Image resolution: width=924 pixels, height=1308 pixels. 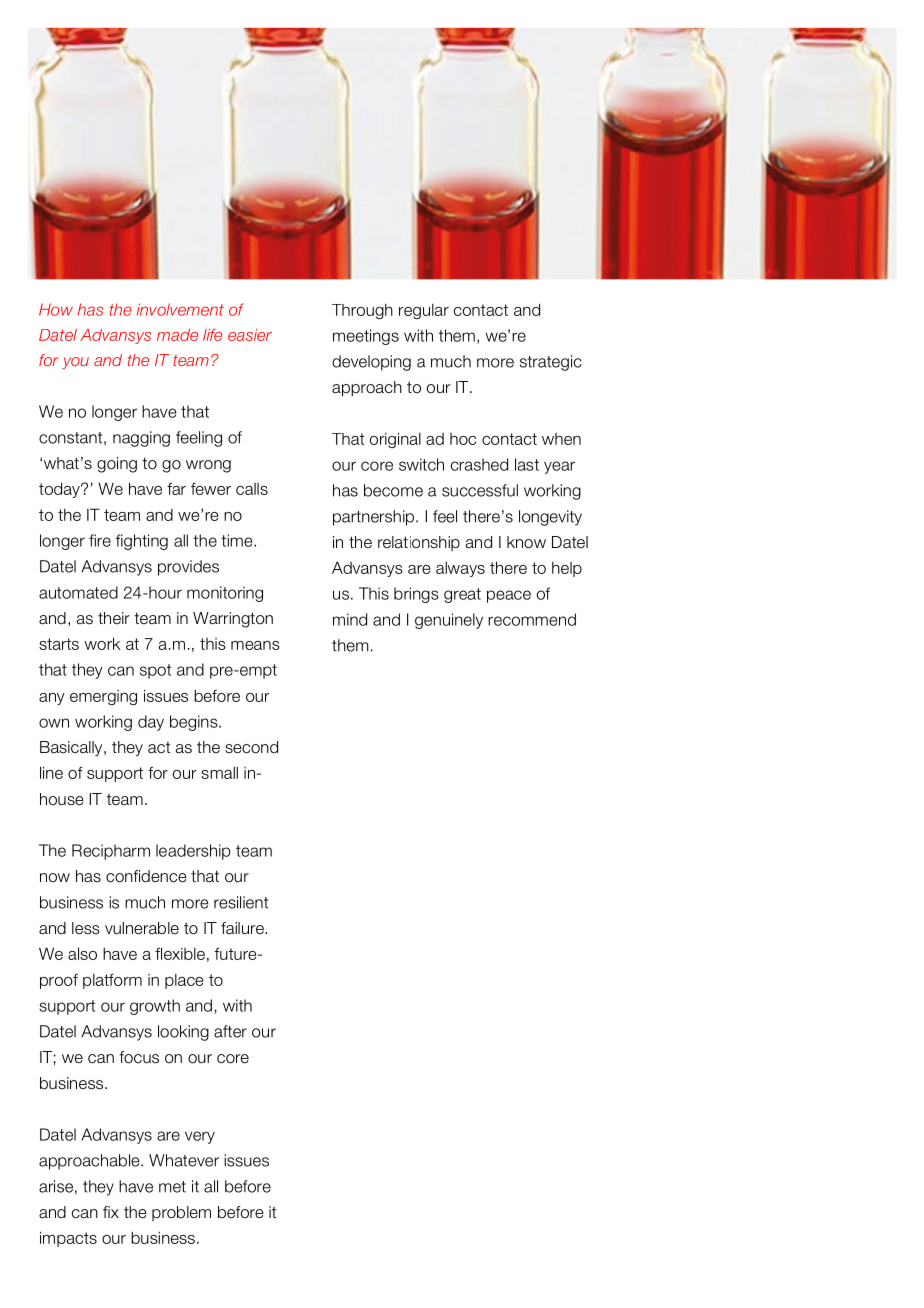 I want to click on strategic, so click(x=551, y=363).
